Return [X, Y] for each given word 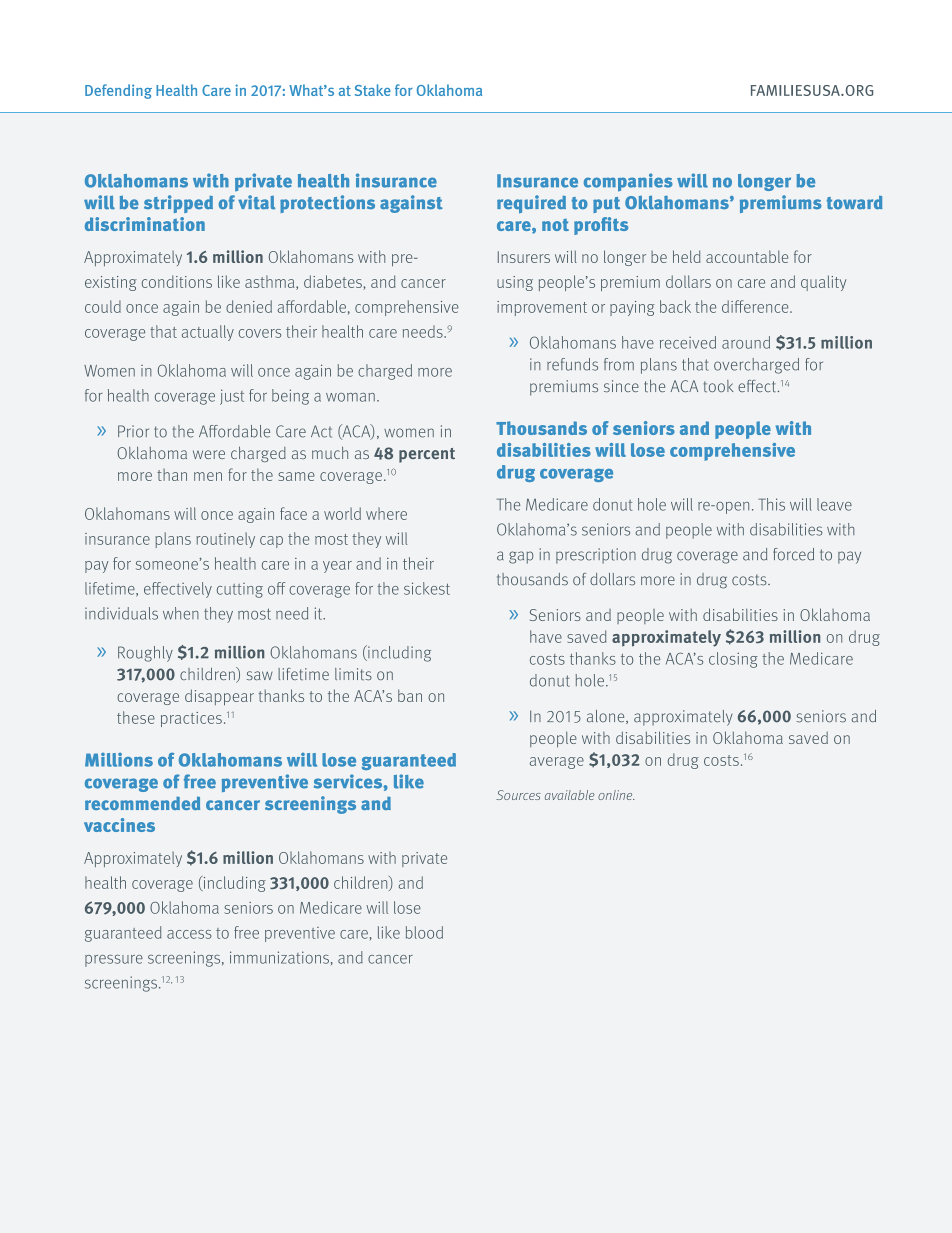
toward [855, 203]
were [209, 454]
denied [249, 306]
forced [793, 554]
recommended [142, 803]
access [189, 934]
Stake [373, 90]
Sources [518, 795]
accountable [747, 256]
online [616, 795]
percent [427, 455]
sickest [427, 588]
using [515, 283]
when [181, 613]
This [771, 504]
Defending [118, 91]
